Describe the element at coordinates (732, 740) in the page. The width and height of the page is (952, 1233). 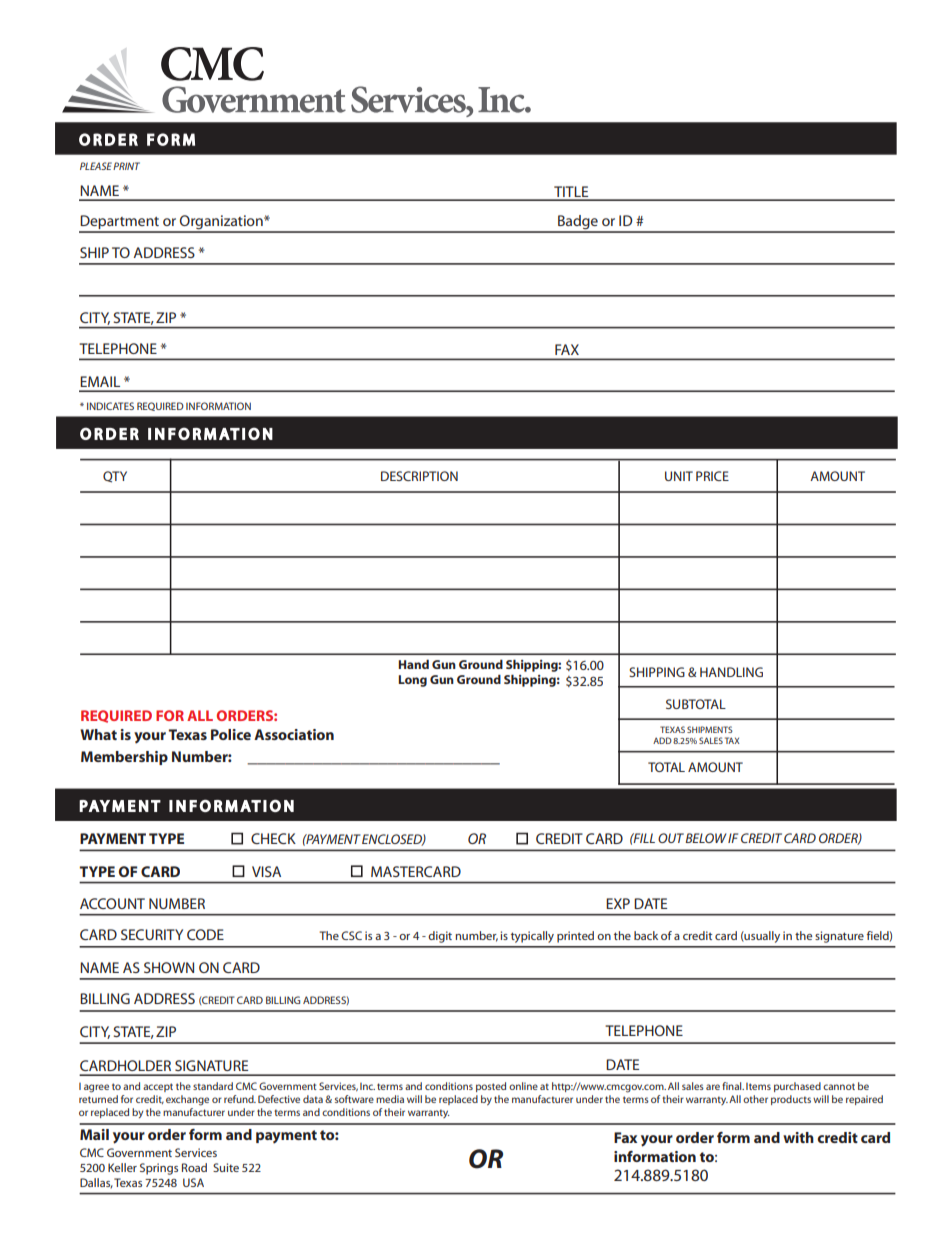
I see `TAX` at that location.
